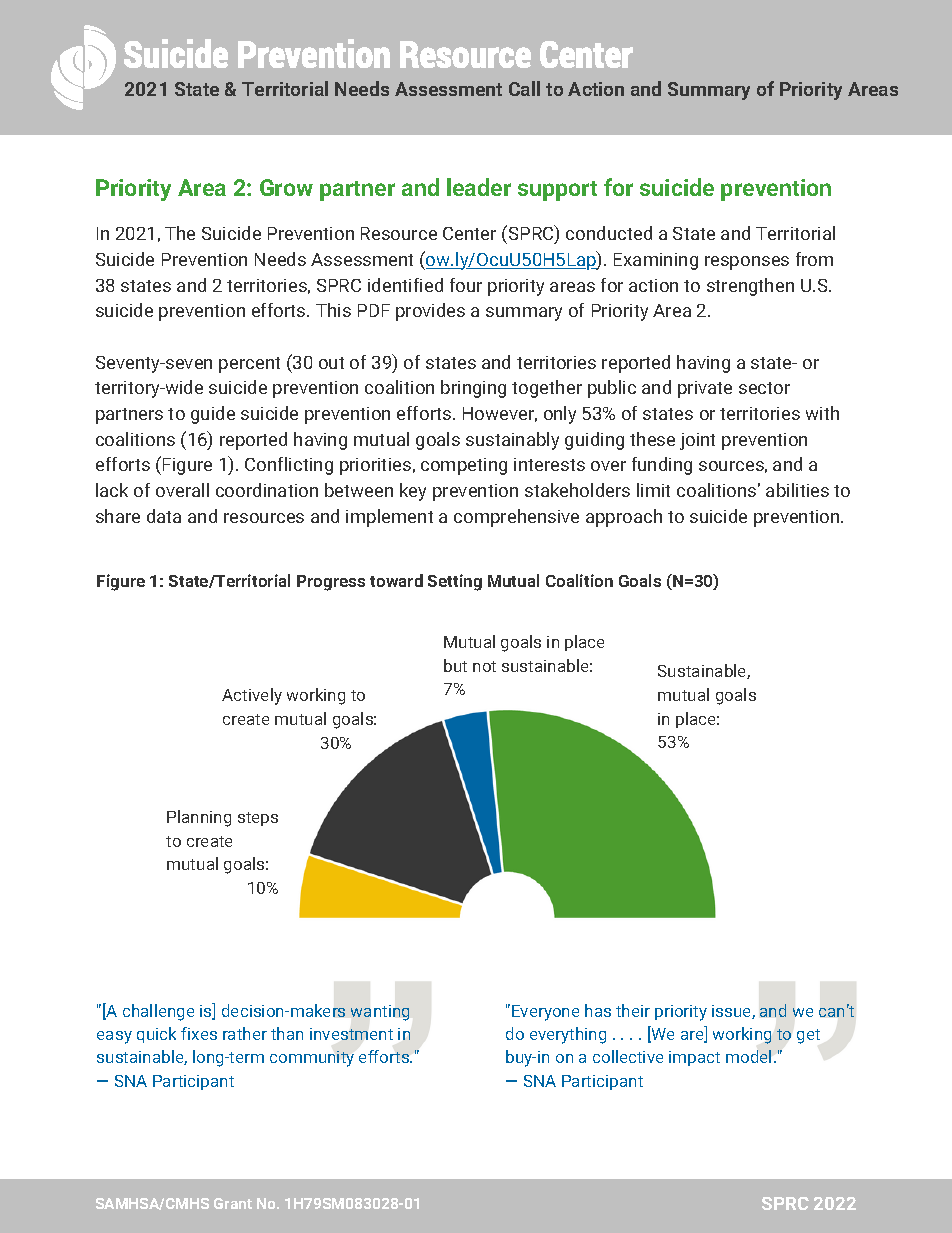 The width and height of the screenshot is (952, 1233). I want to click on Grant, so click(233, 1203).
